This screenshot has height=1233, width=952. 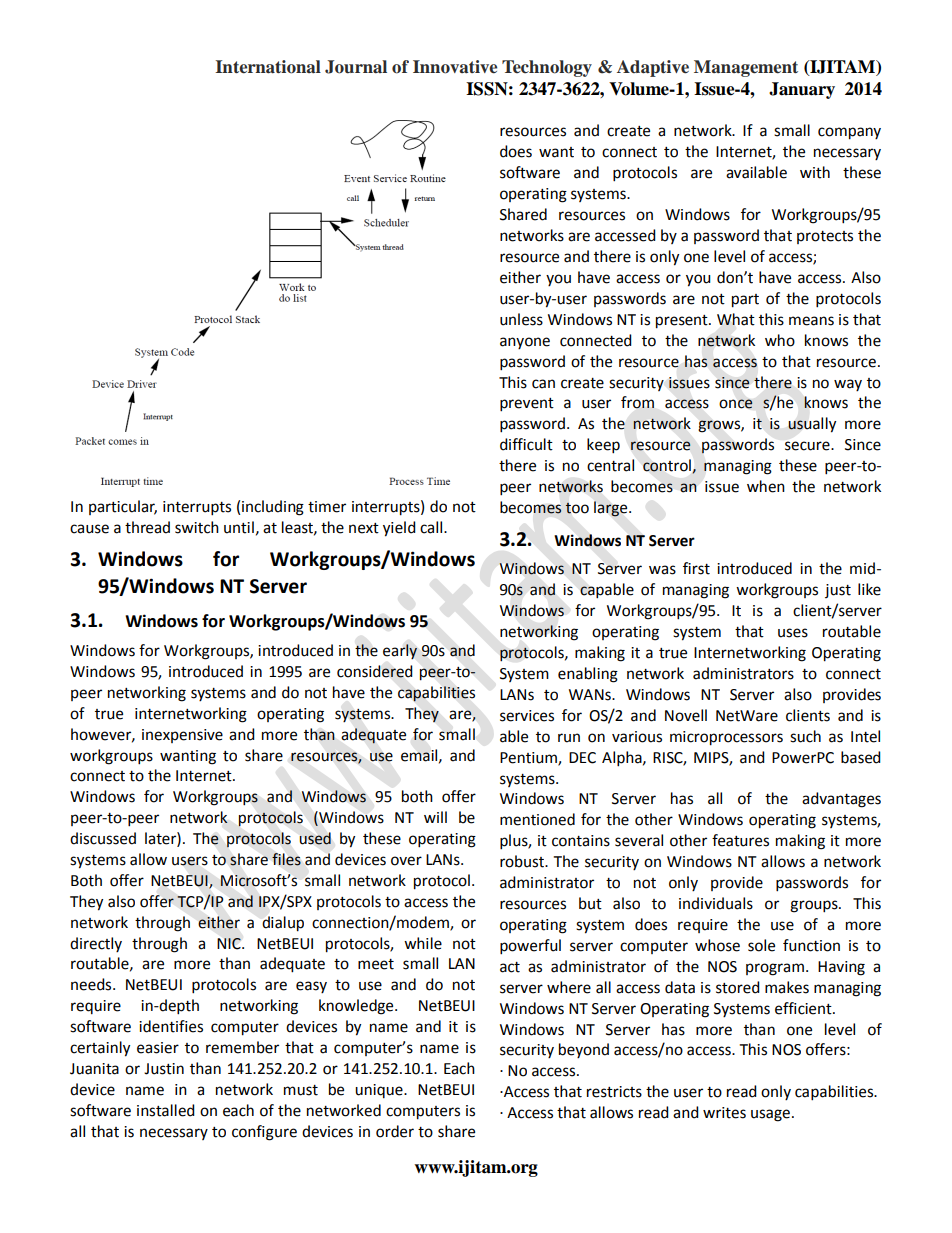 I want to click on International, so click(x=268, y=67).
